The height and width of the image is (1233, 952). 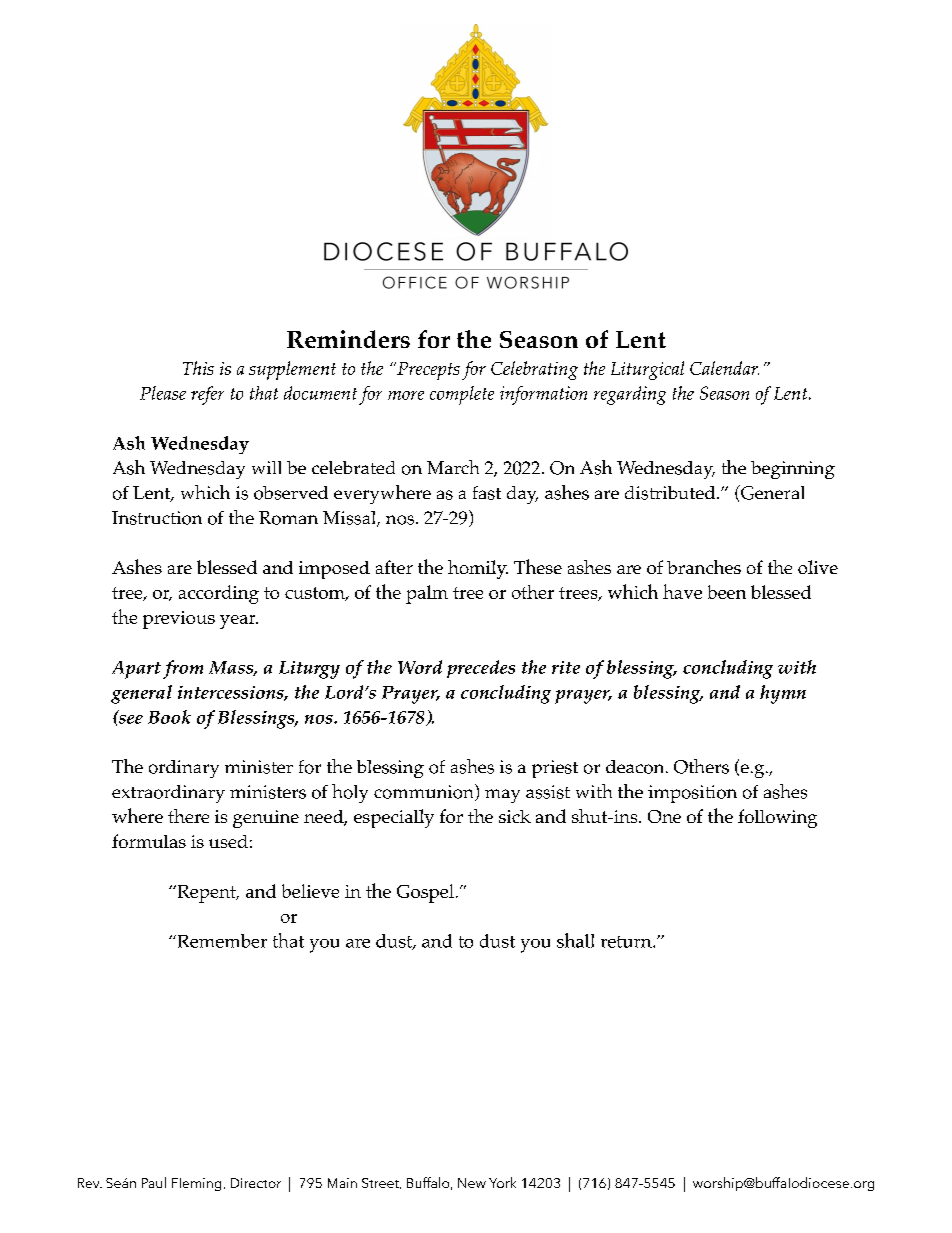 What do you see at coordinates (427, 371) in the image?
I see `Precepts` at bounding box center [427, 371].
